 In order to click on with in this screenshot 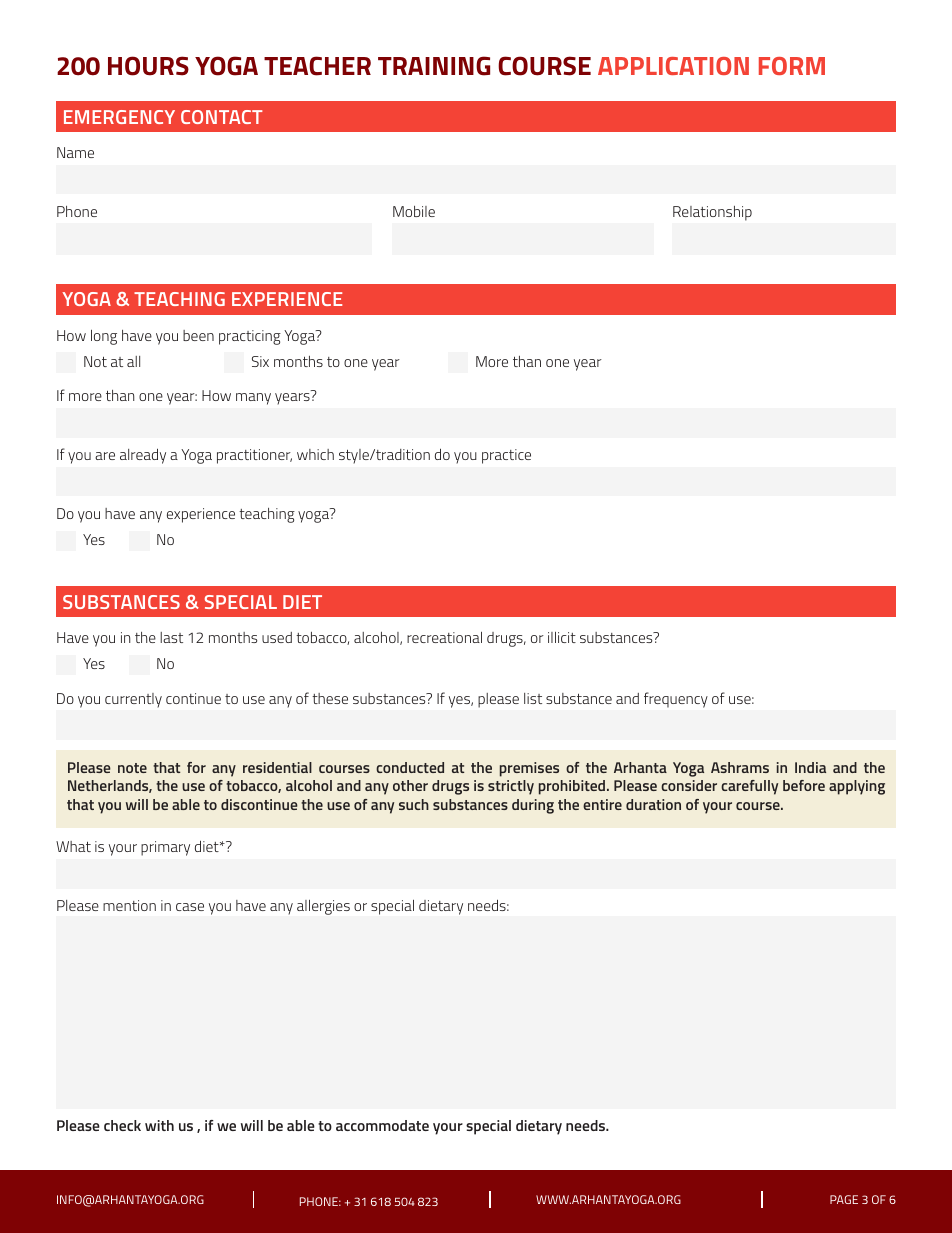, I will do `click(159, 1125)`.
